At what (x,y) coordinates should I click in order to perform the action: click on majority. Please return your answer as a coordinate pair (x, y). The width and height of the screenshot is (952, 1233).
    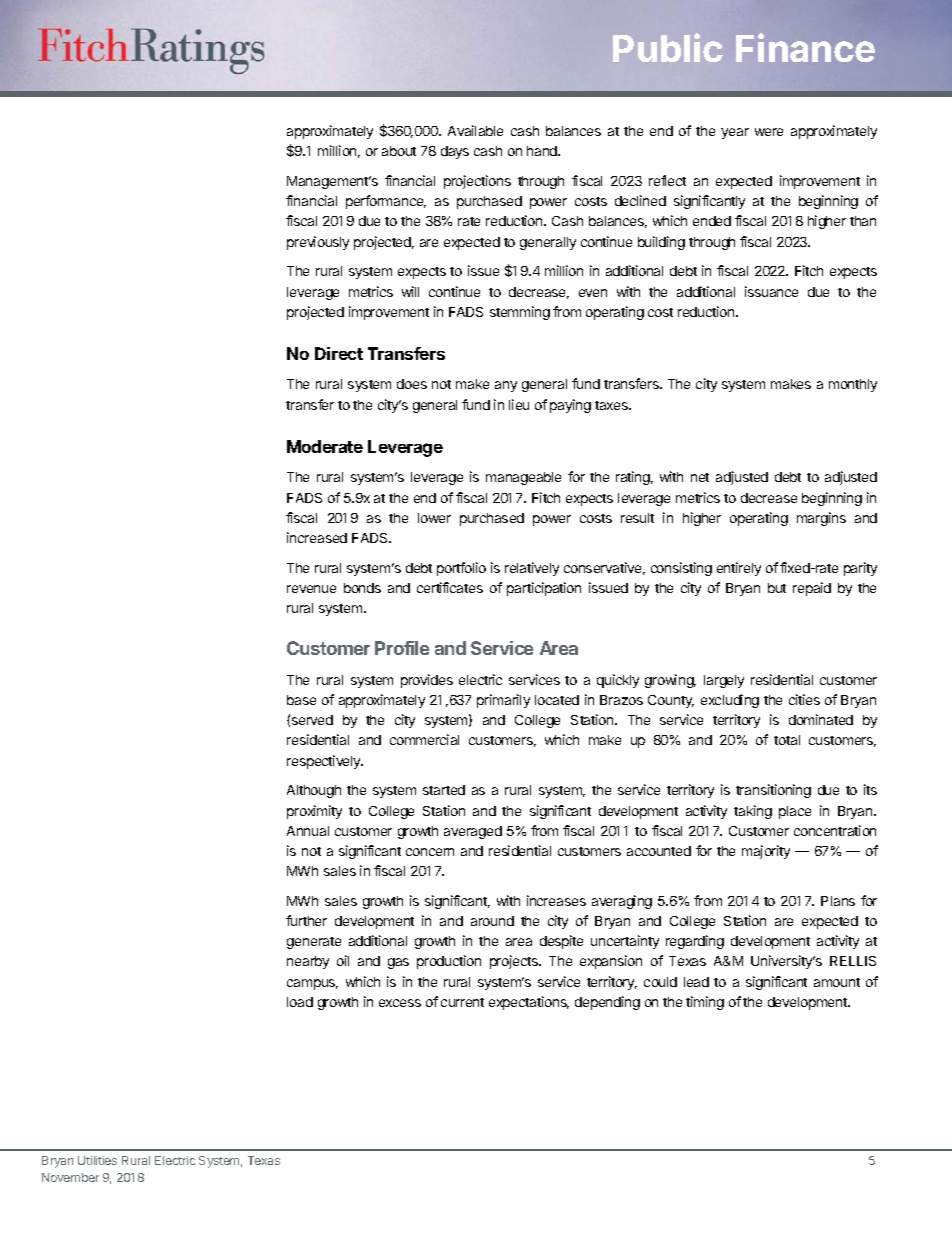
    Looking at the image, I should click on (766, 852).
